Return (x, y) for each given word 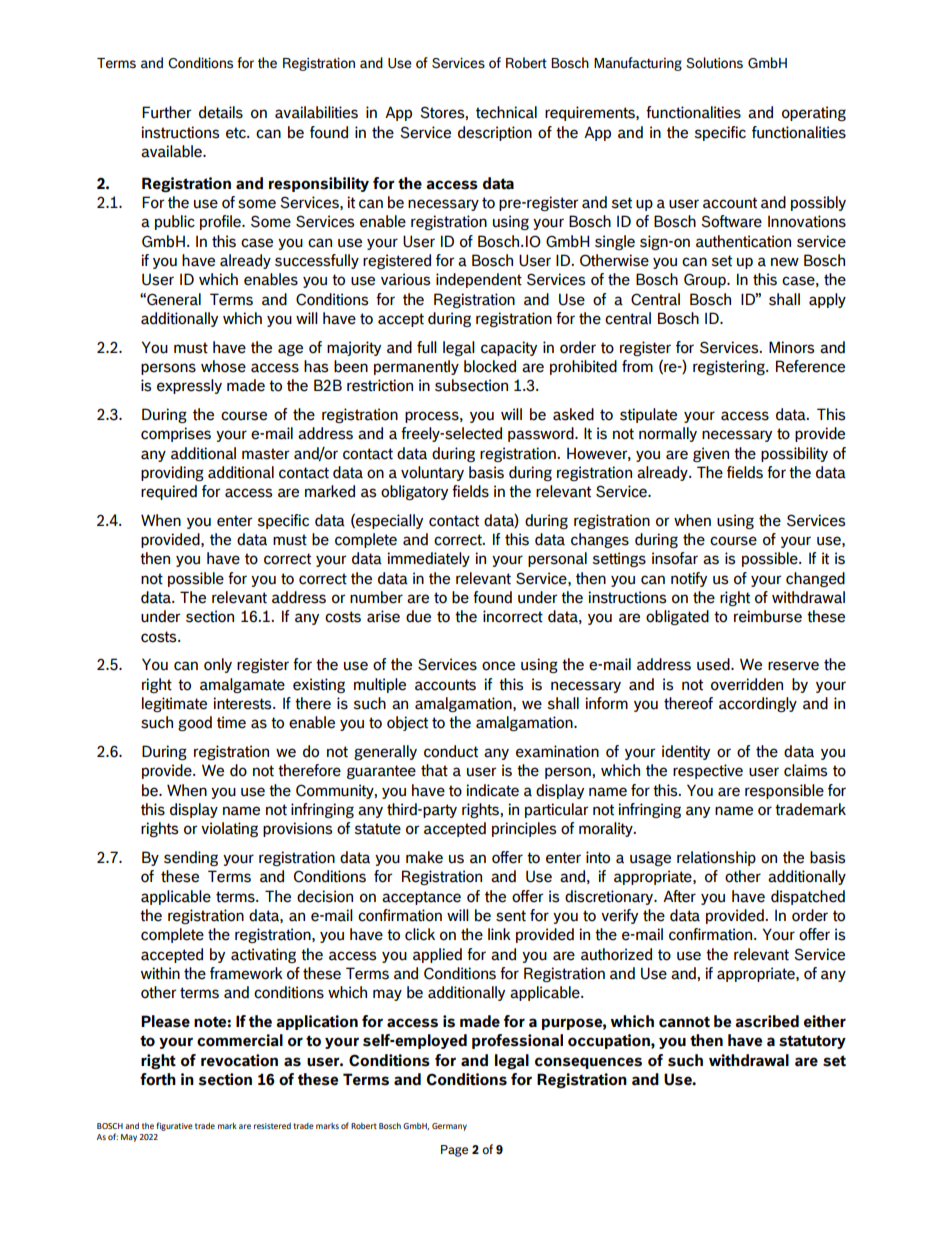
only (218, 665)
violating (229, 829)
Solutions (714, 63)
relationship (716, 858)
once (498, 666)
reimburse (768, 616)
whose (223, 366)
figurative (174, 1126)
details (221, 112)
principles (524, 829)
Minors (791, 347)
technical (506, 112)
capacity (509, 348)
